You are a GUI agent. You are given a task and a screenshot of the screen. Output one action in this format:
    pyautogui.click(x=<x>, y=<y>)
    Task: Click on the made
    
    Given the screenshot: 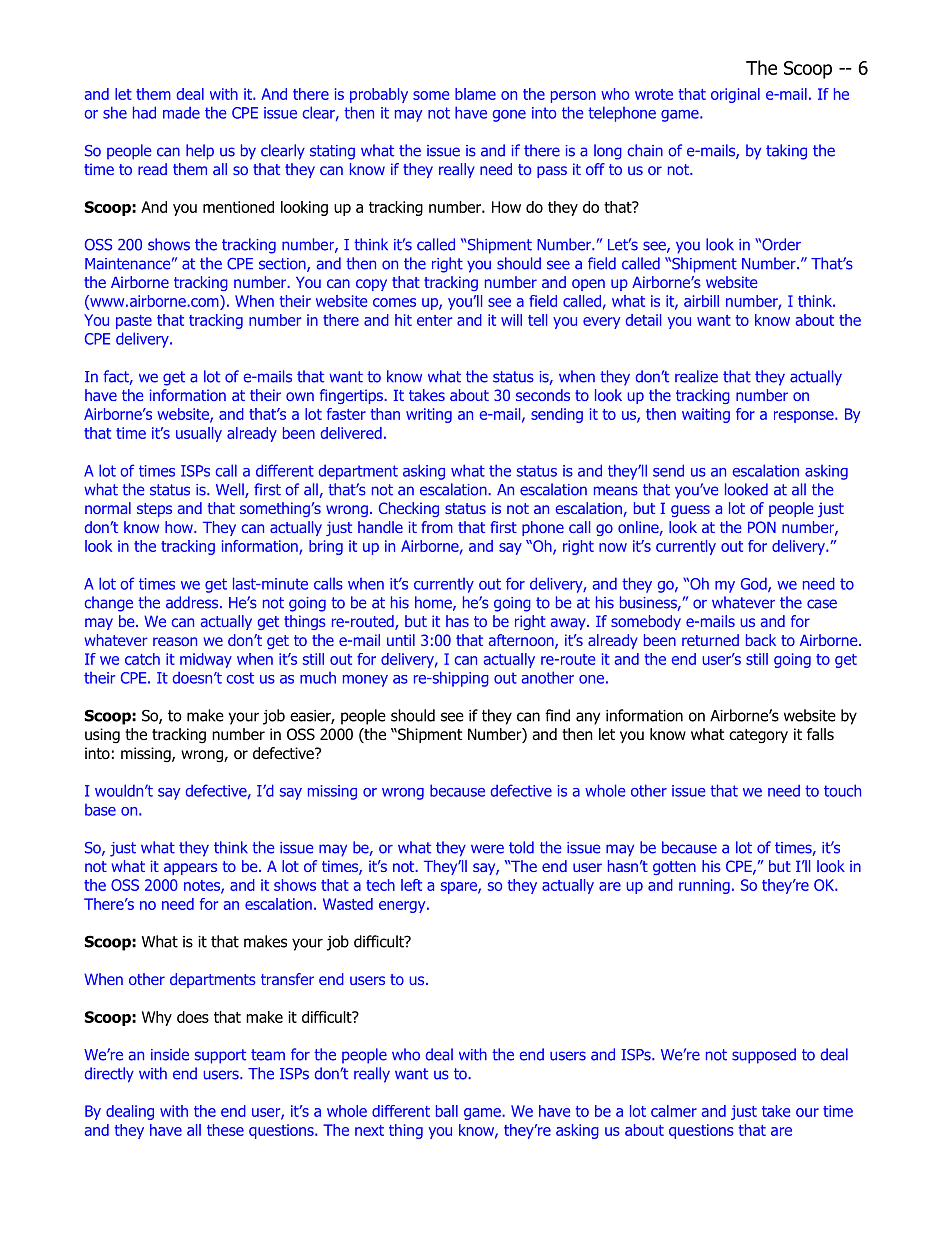 What is the action you would take?
    pyautogui.click(x=181, y=113)
